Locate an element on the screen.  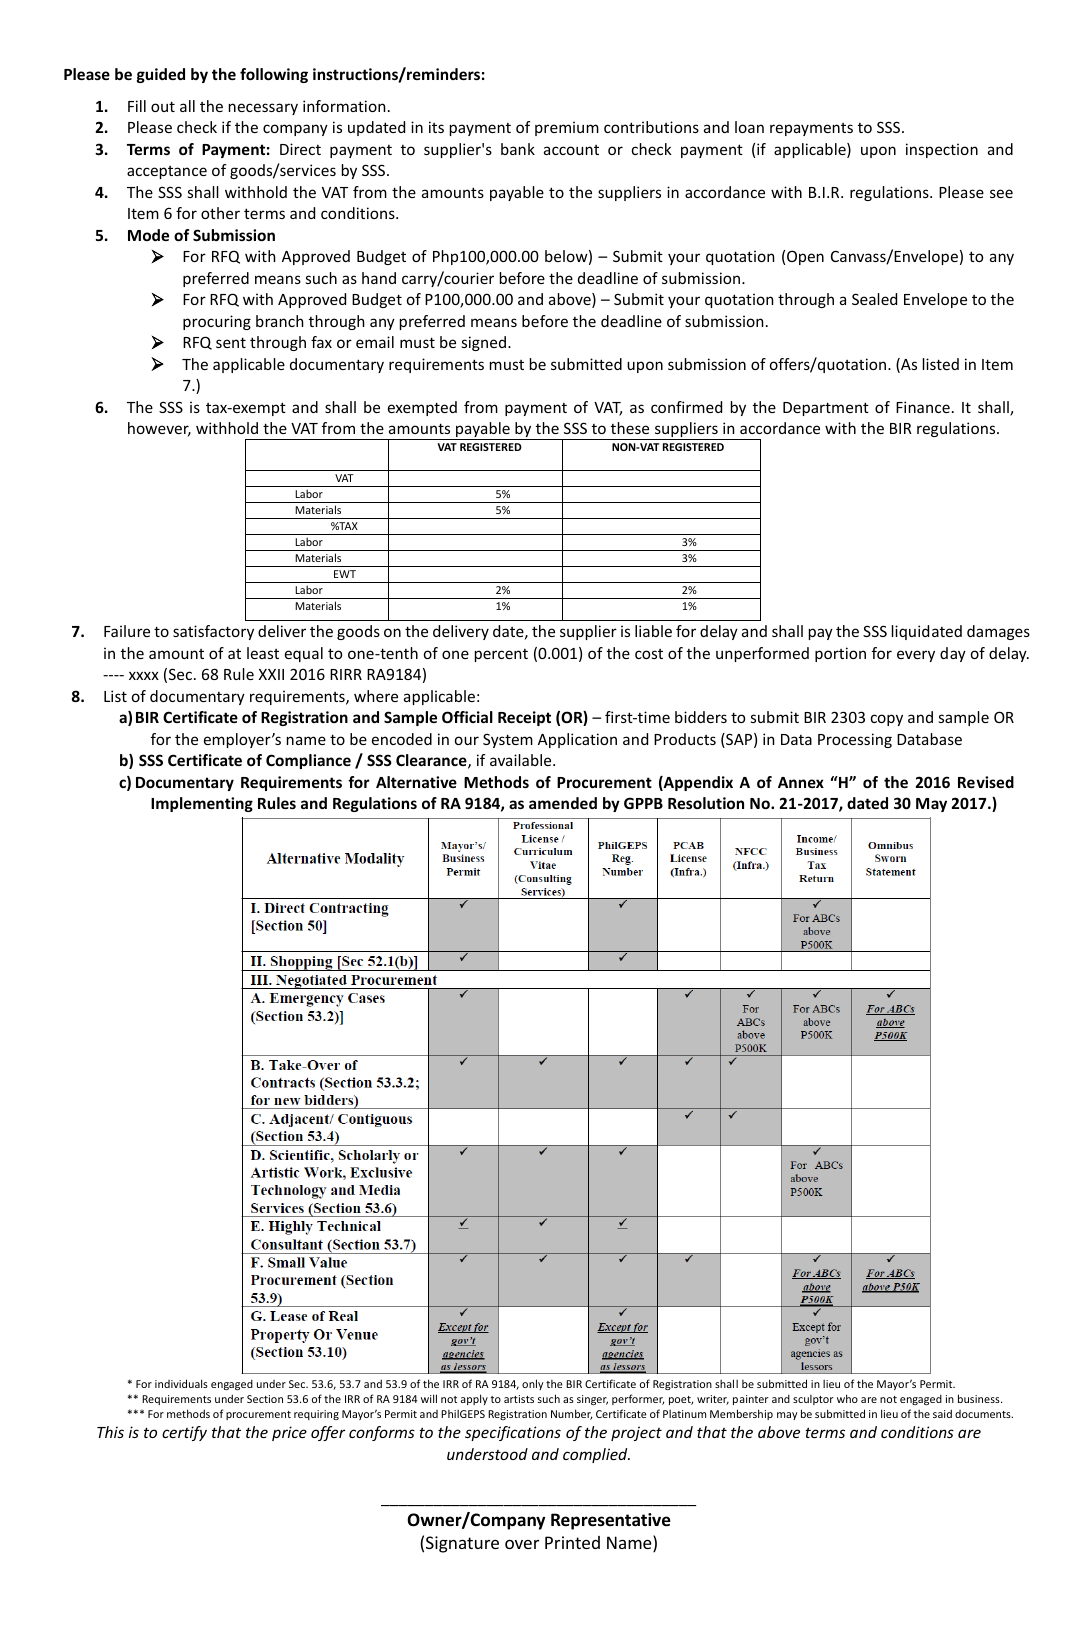
premium is located at coordinates (567, 128).
